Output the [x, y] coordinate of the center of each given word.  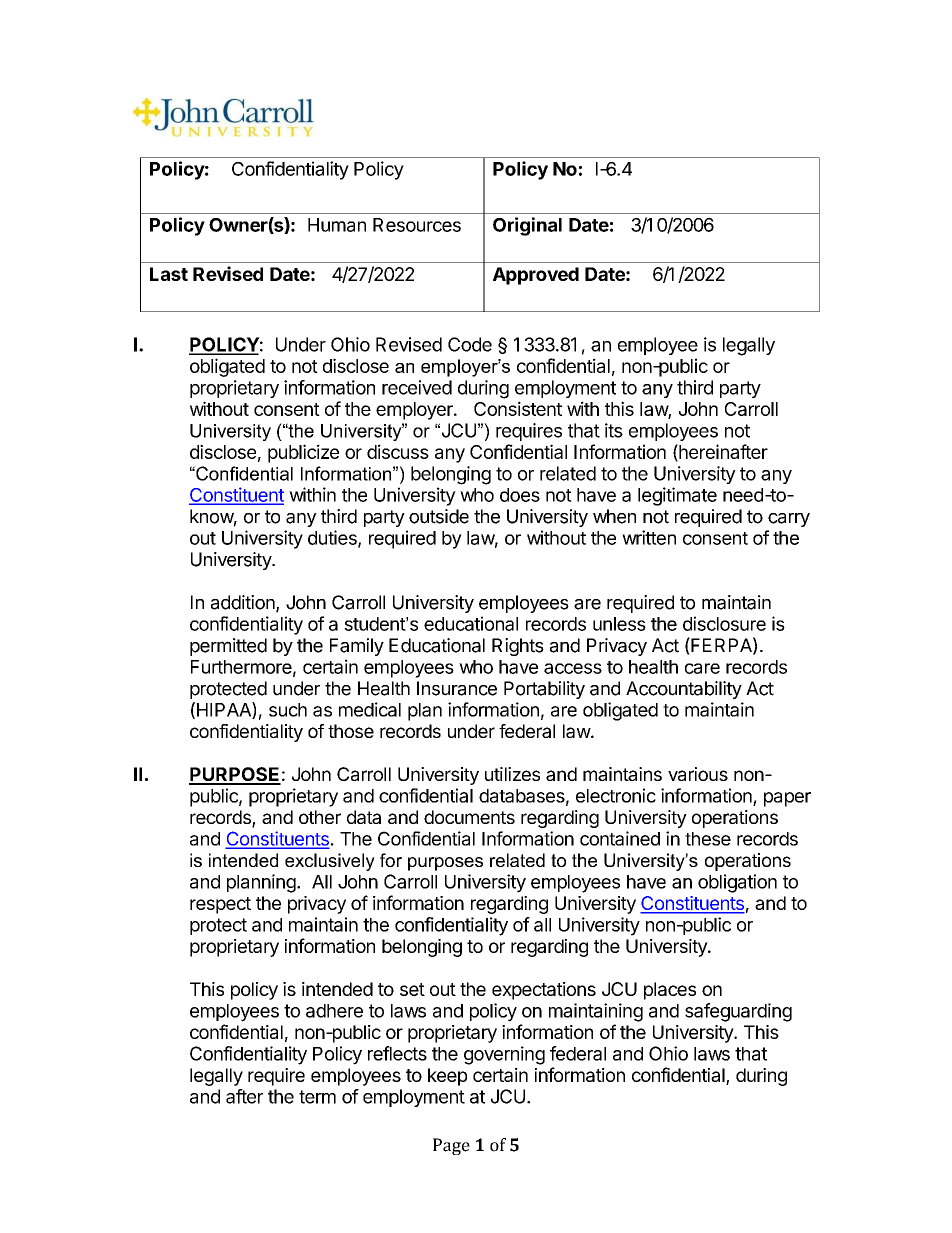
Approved [536, 276]
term [317, 1097]
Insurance [457, 688]
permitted [228, 647]
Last [169, 274]
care [702, 668]
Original [527, 226]
